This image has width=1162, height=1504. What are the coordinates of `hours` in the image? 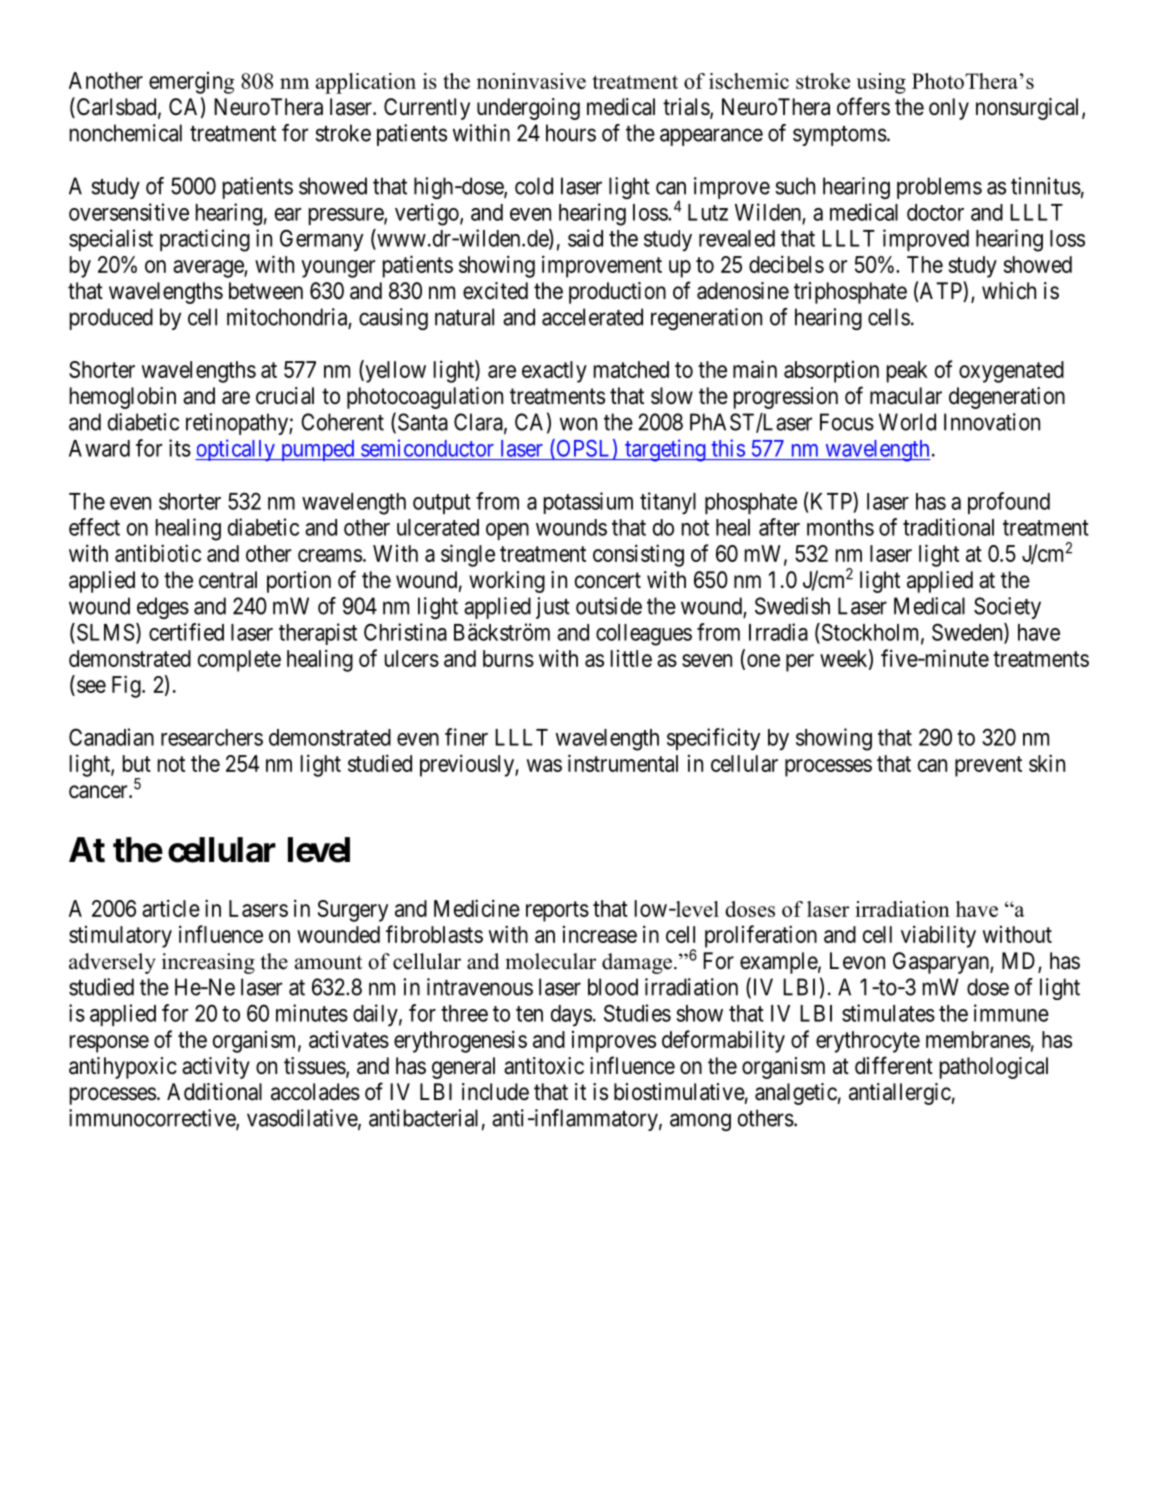 It's located at (571, 133).
